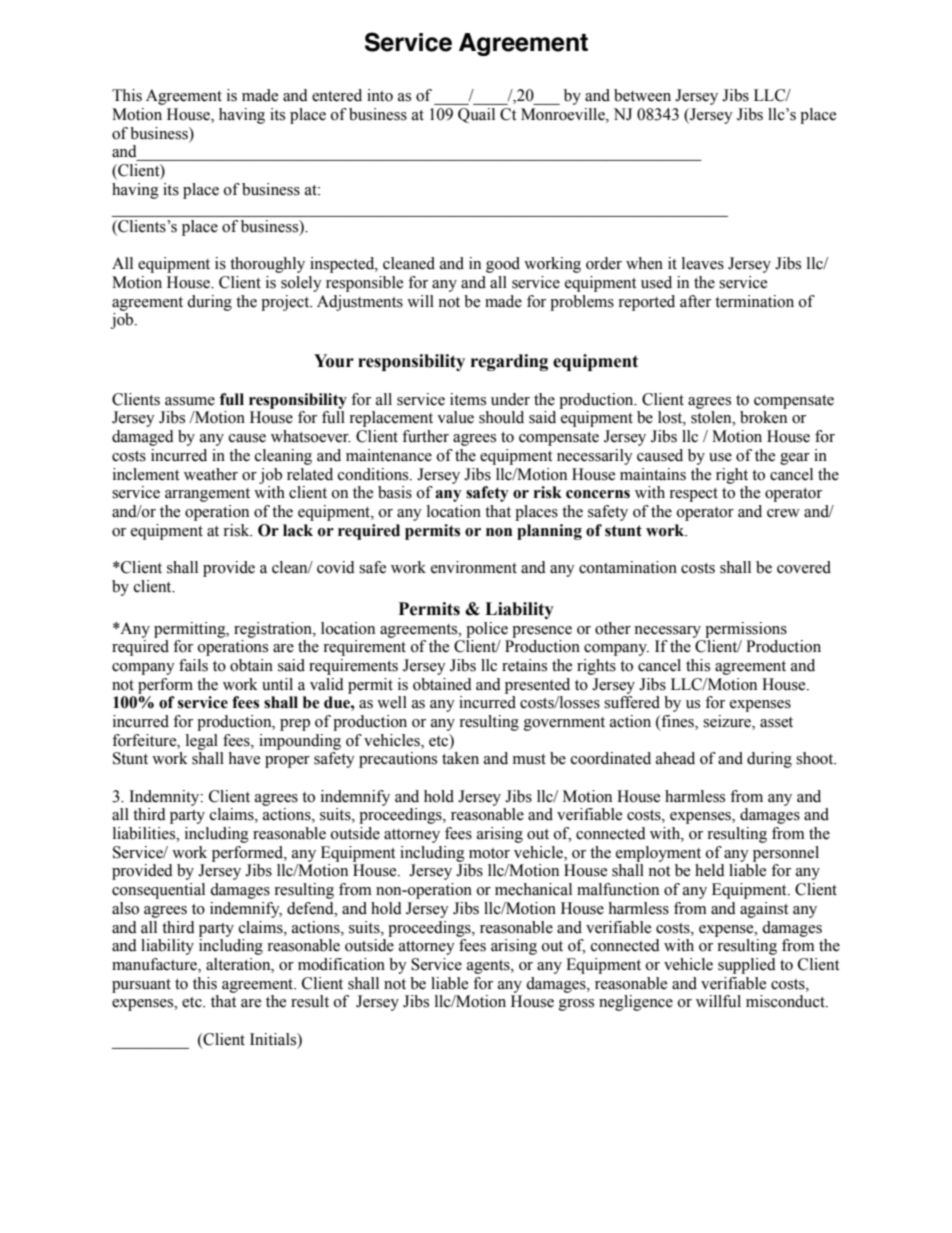 The image size is (952, 1233). I want to click on entered, so click(337, 95).
